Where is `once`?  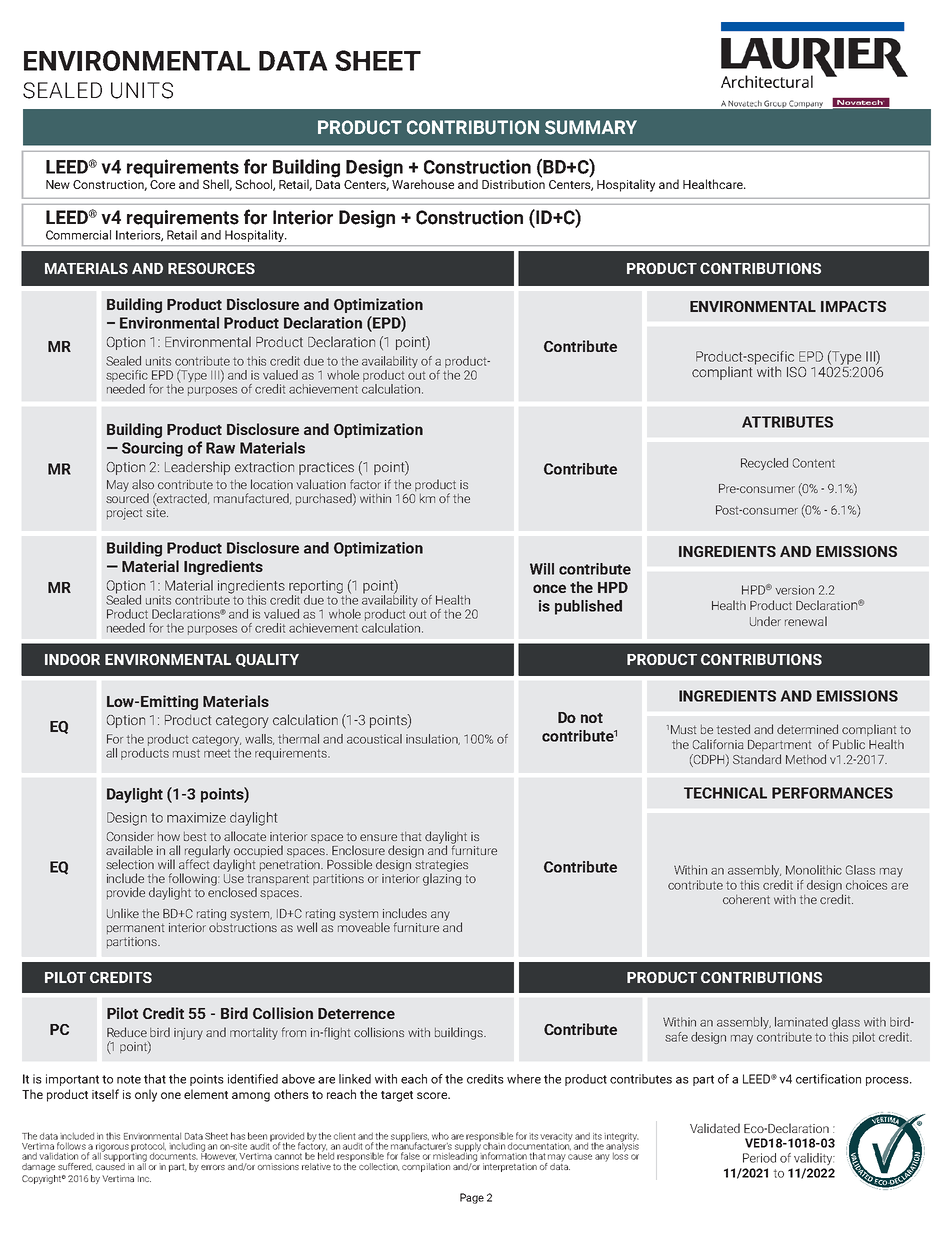
once is located at coordinates (549, 588).
